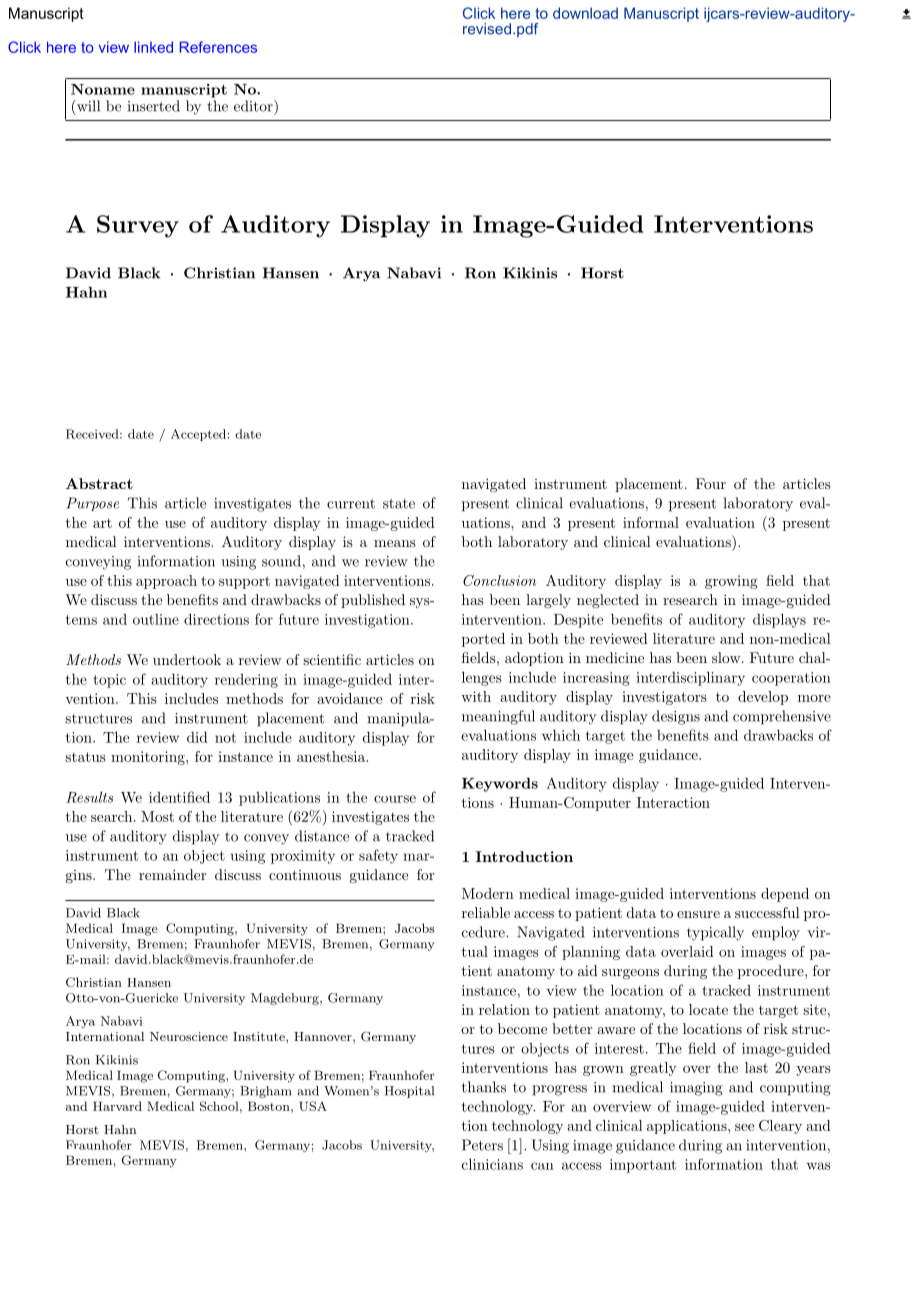 This page has height=1308, width=924. I want to click on linked, so click(153, 47).
